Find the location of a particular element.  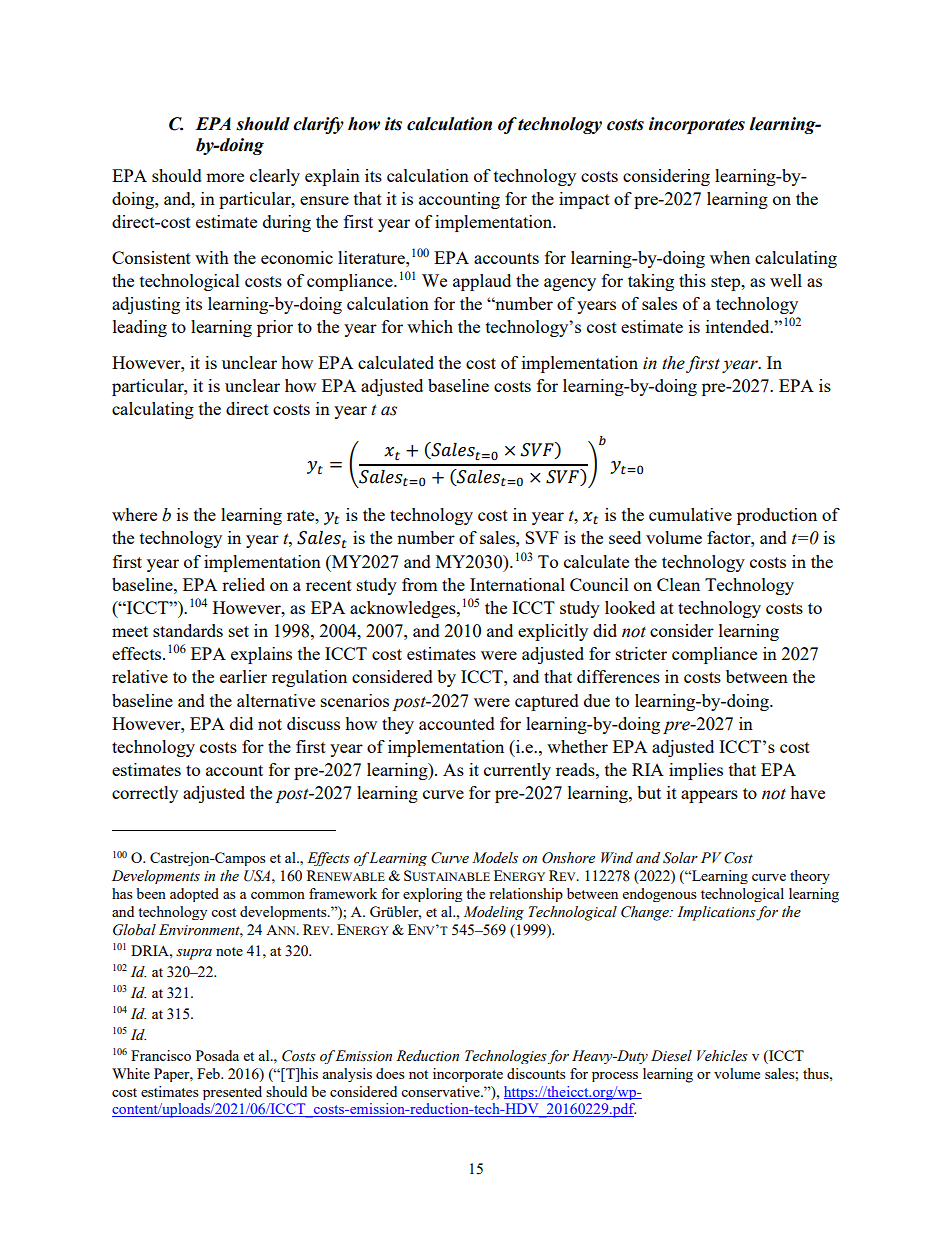

leading is located at coordinates (140, 328).
